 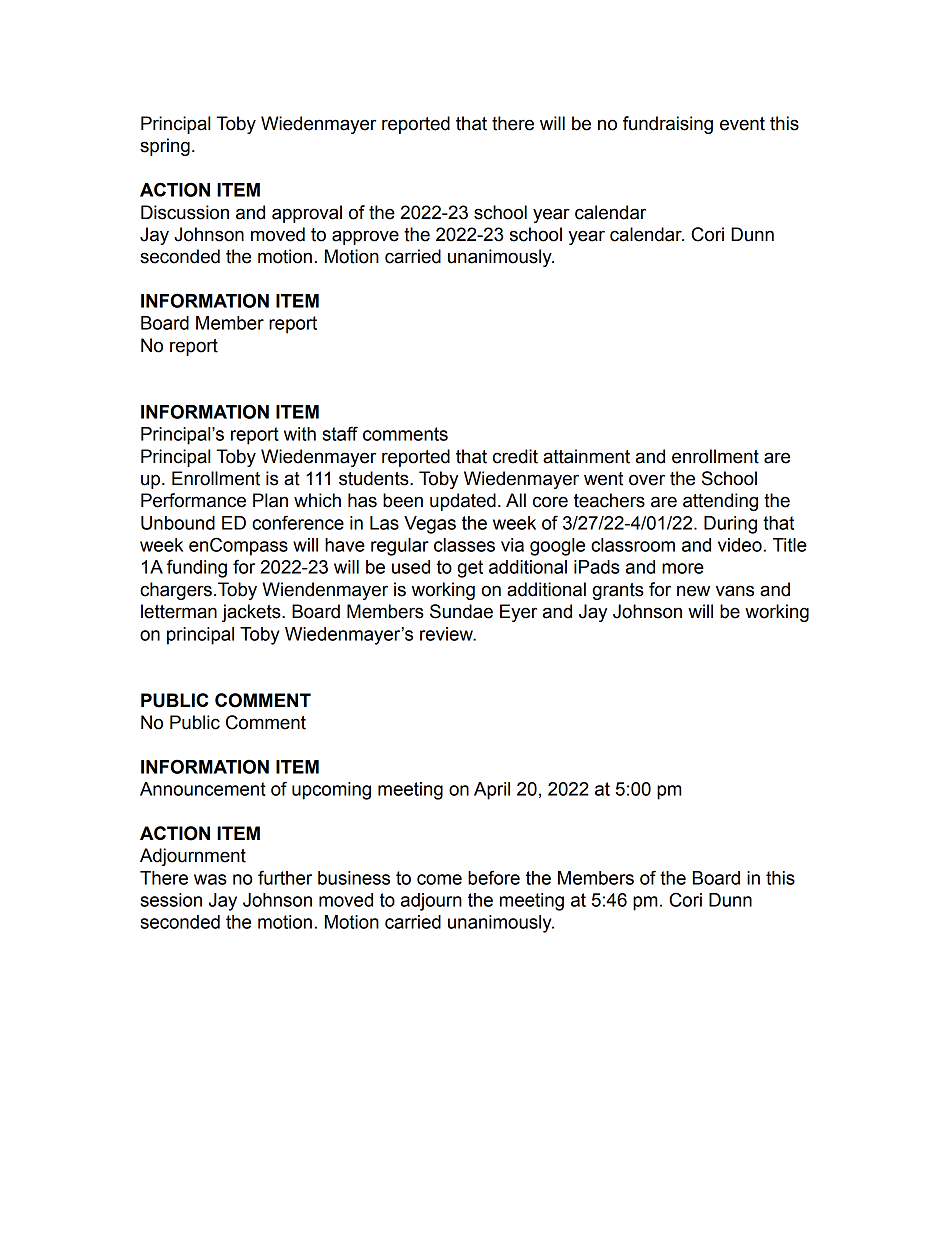 I want to click on event, so click(x=742, y=124).
